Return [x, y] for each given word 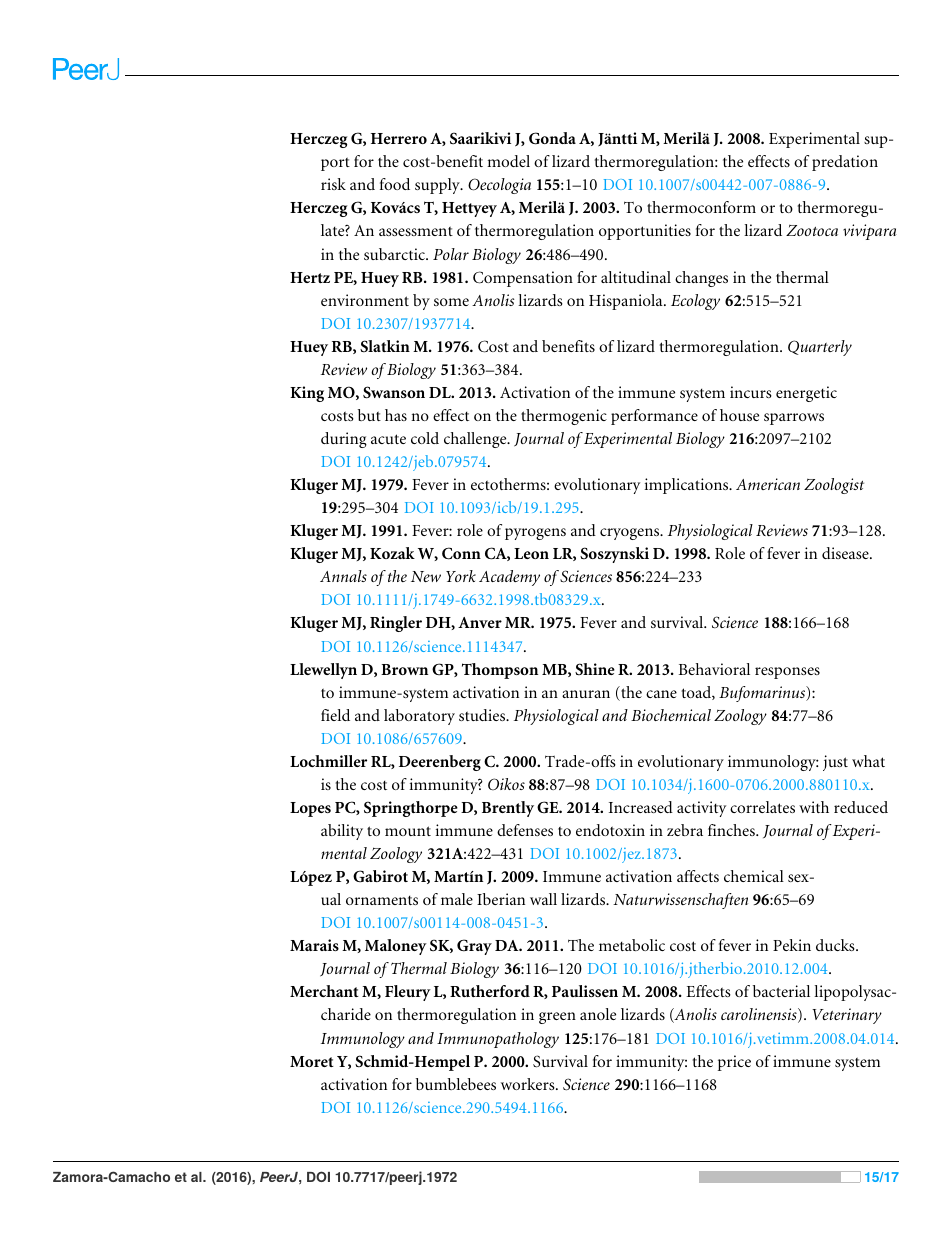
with [814, 807]
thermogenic [564, 417]
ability [342, 832]
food [395, 184]
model [508, 161]
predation [845, 163]
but [369, 415]
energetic [806, 394]
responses [787, 673]
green [557, 1018]
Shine [595, 669]
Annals [343, 576]
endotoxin [610, 830]
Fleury [408, 993]
